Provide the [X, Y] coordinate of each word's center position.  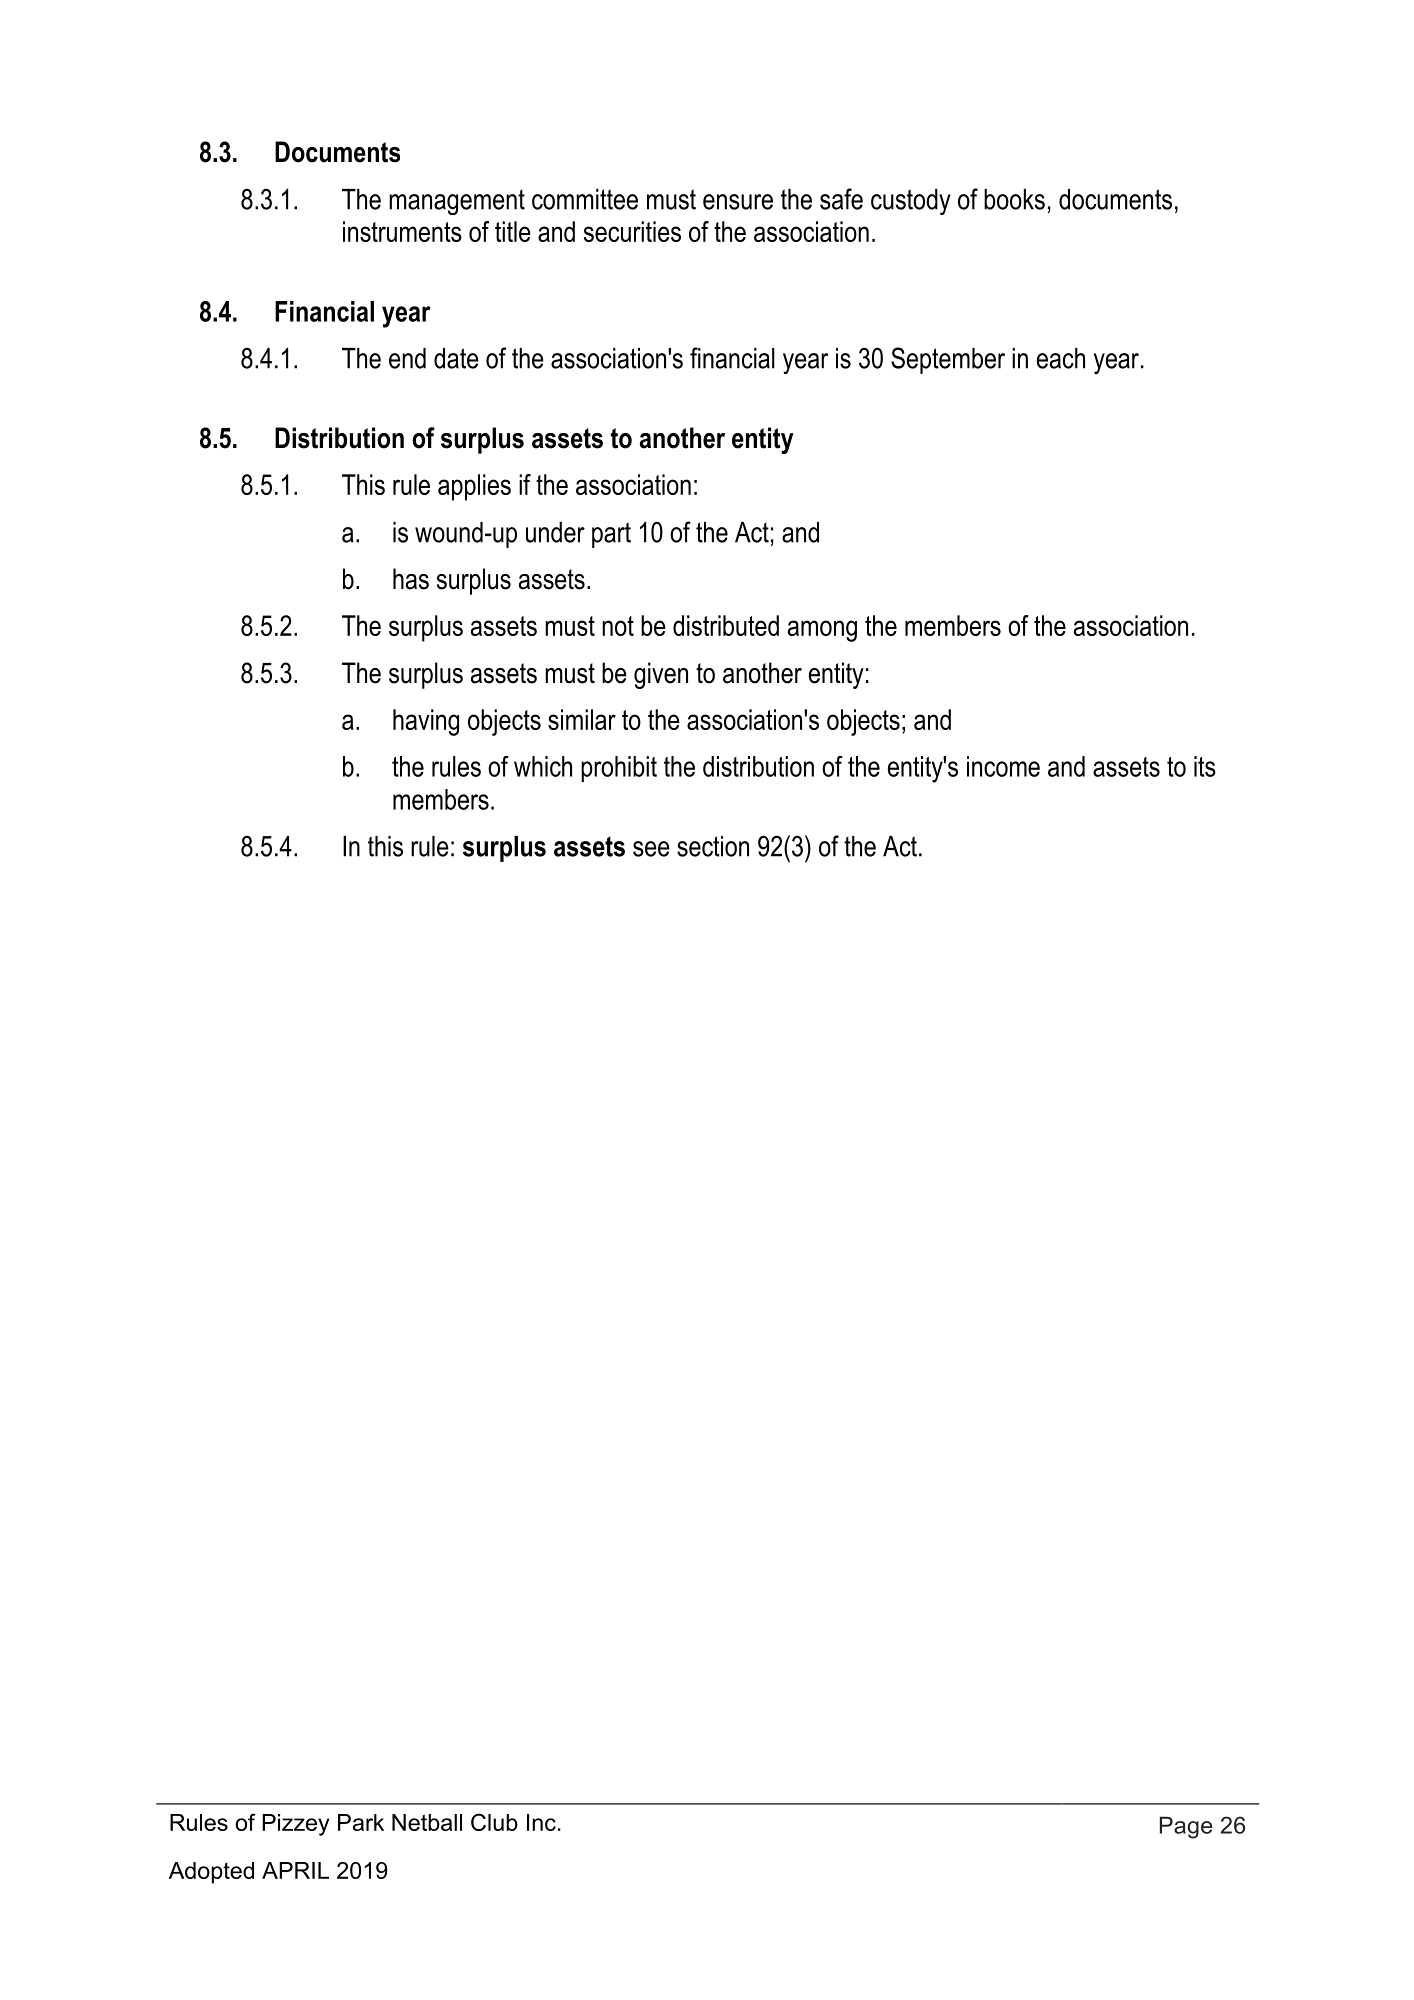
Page [1186, 1827]
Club [494, 1822]
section [713, 846]
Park [361, 1822]
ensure [738, 202]
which [543, 766]
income [1003, 766]
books [1014, 199]
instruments [402, 231]
